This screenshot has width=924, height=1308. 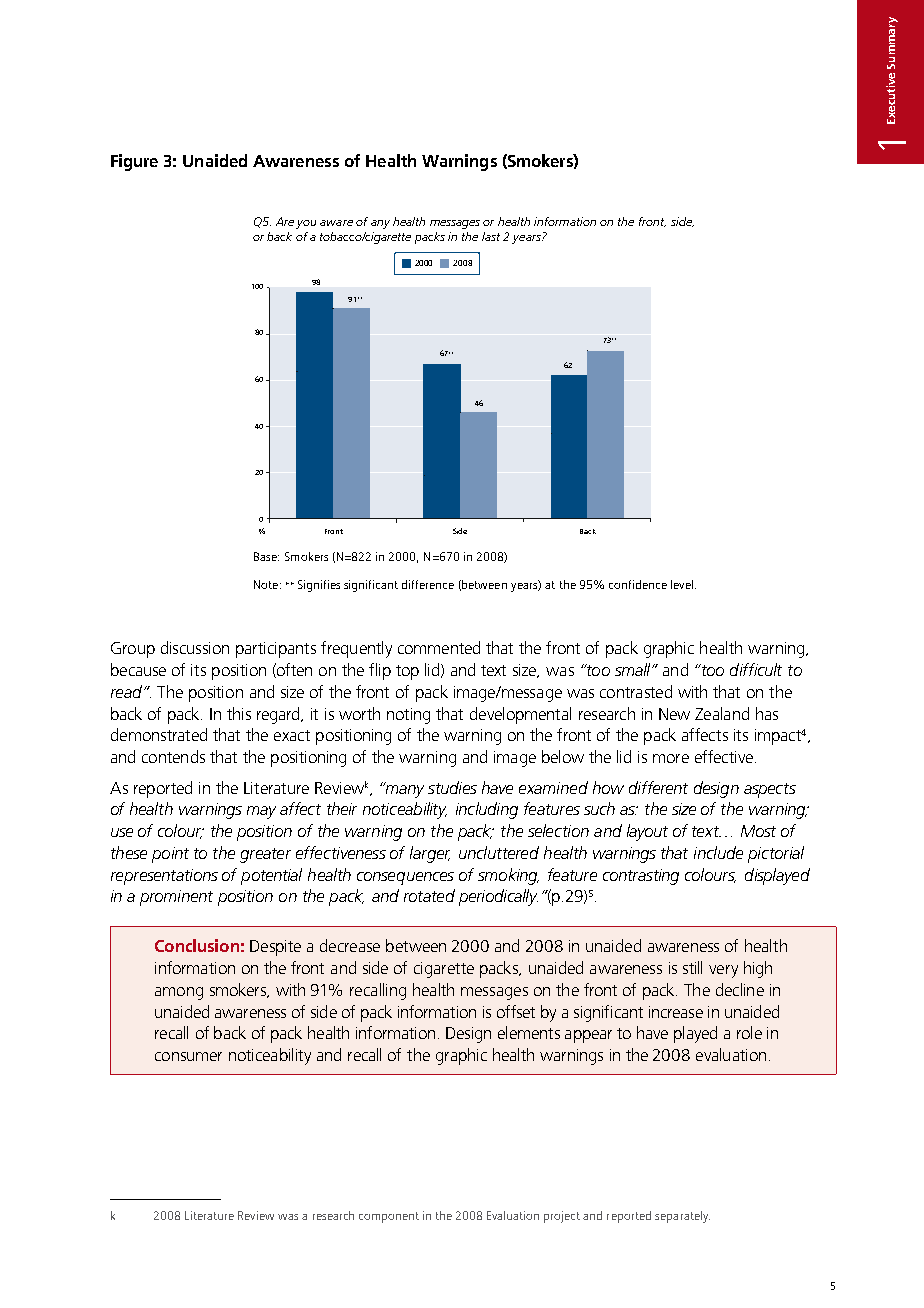 I want to click on component, so click(x=389, y=1217).
